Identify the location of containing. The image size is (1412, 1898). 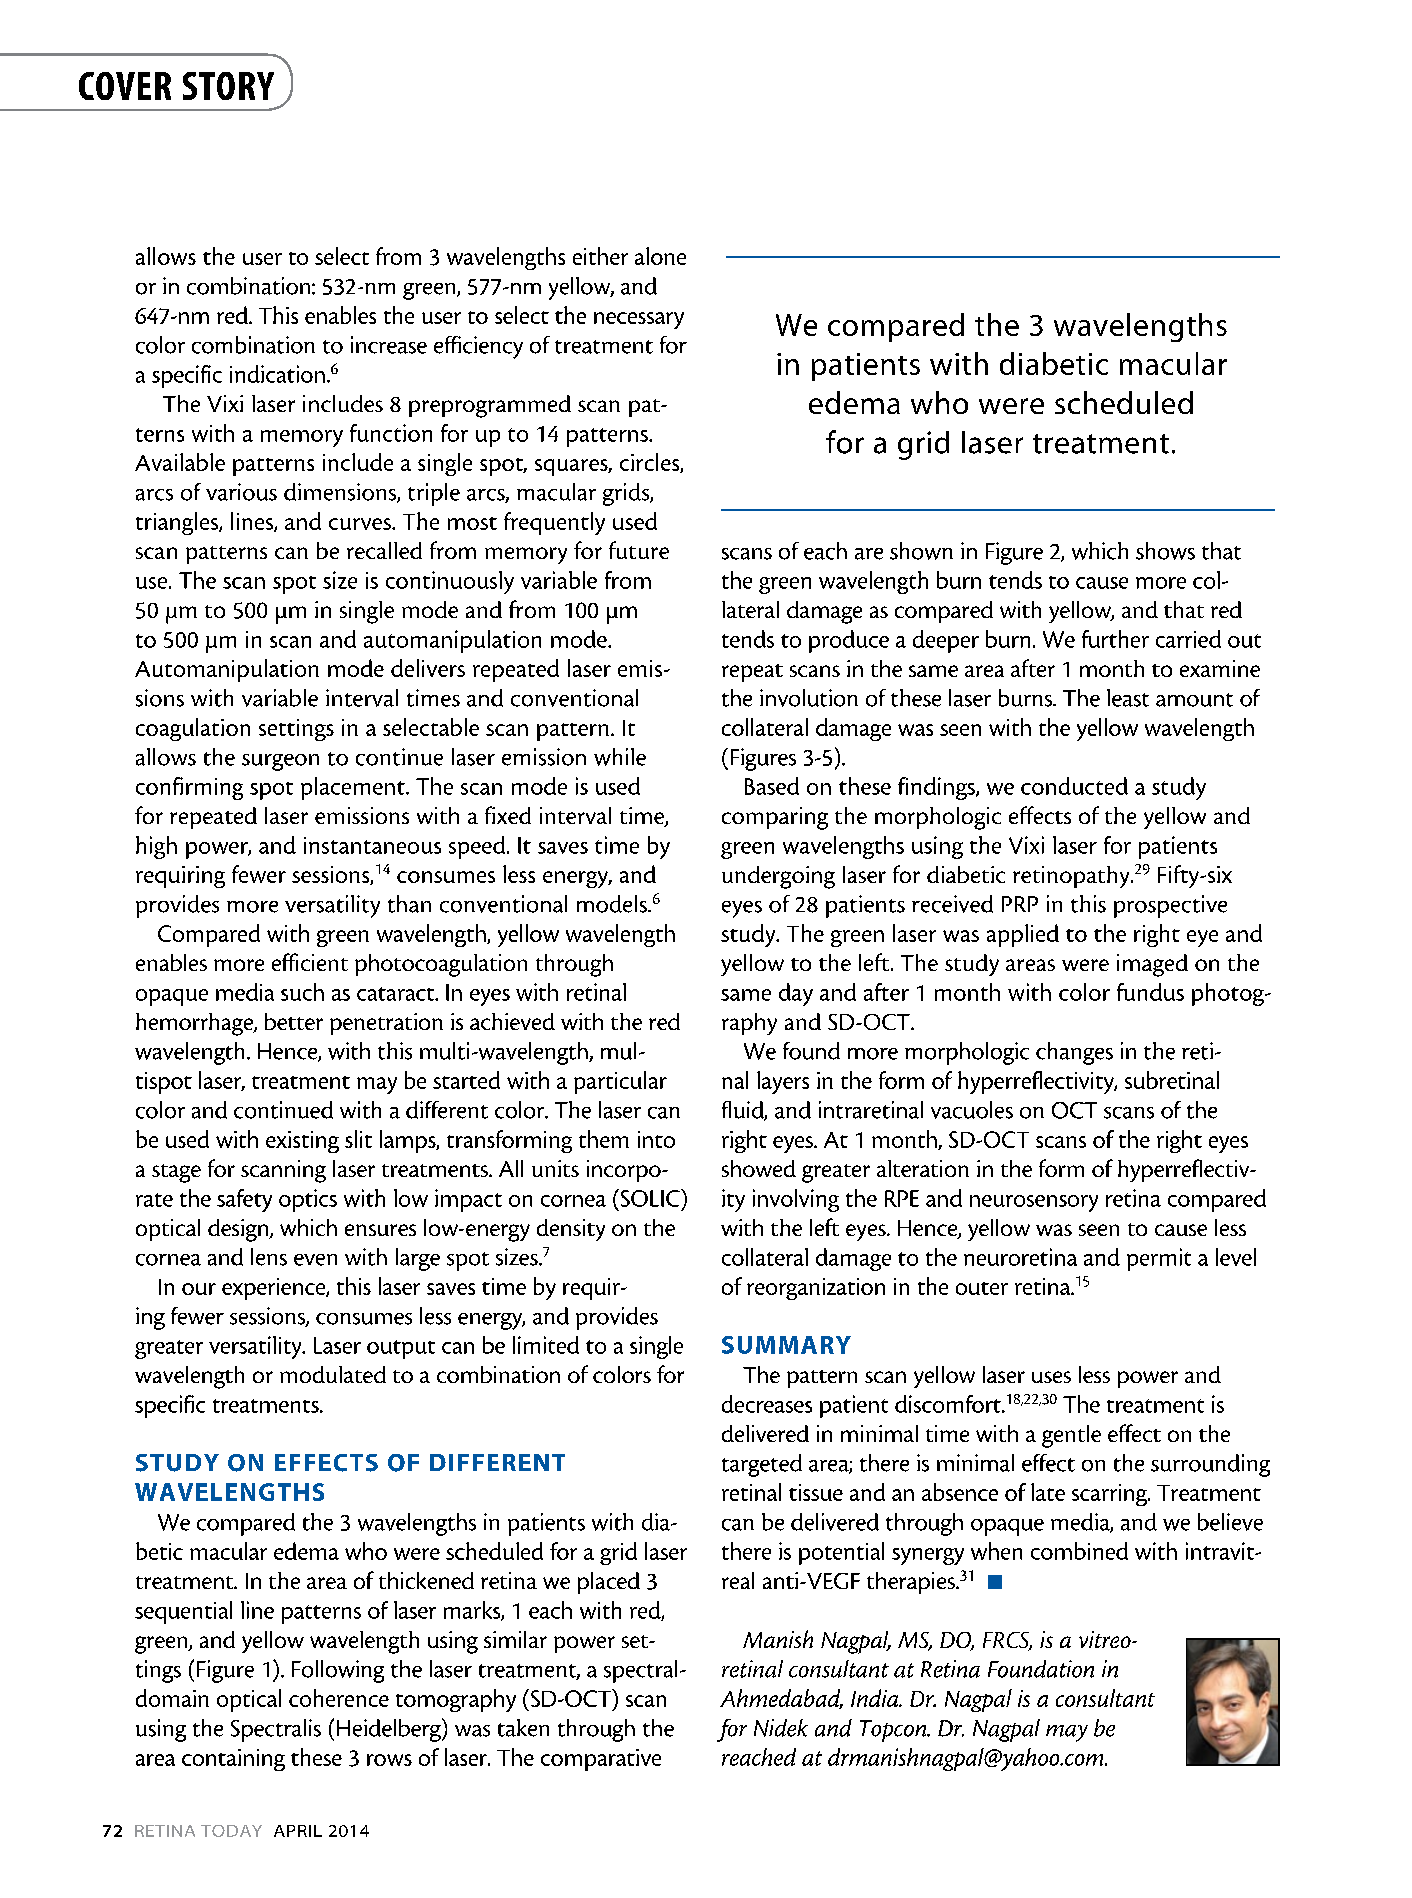
(233, 1760).
